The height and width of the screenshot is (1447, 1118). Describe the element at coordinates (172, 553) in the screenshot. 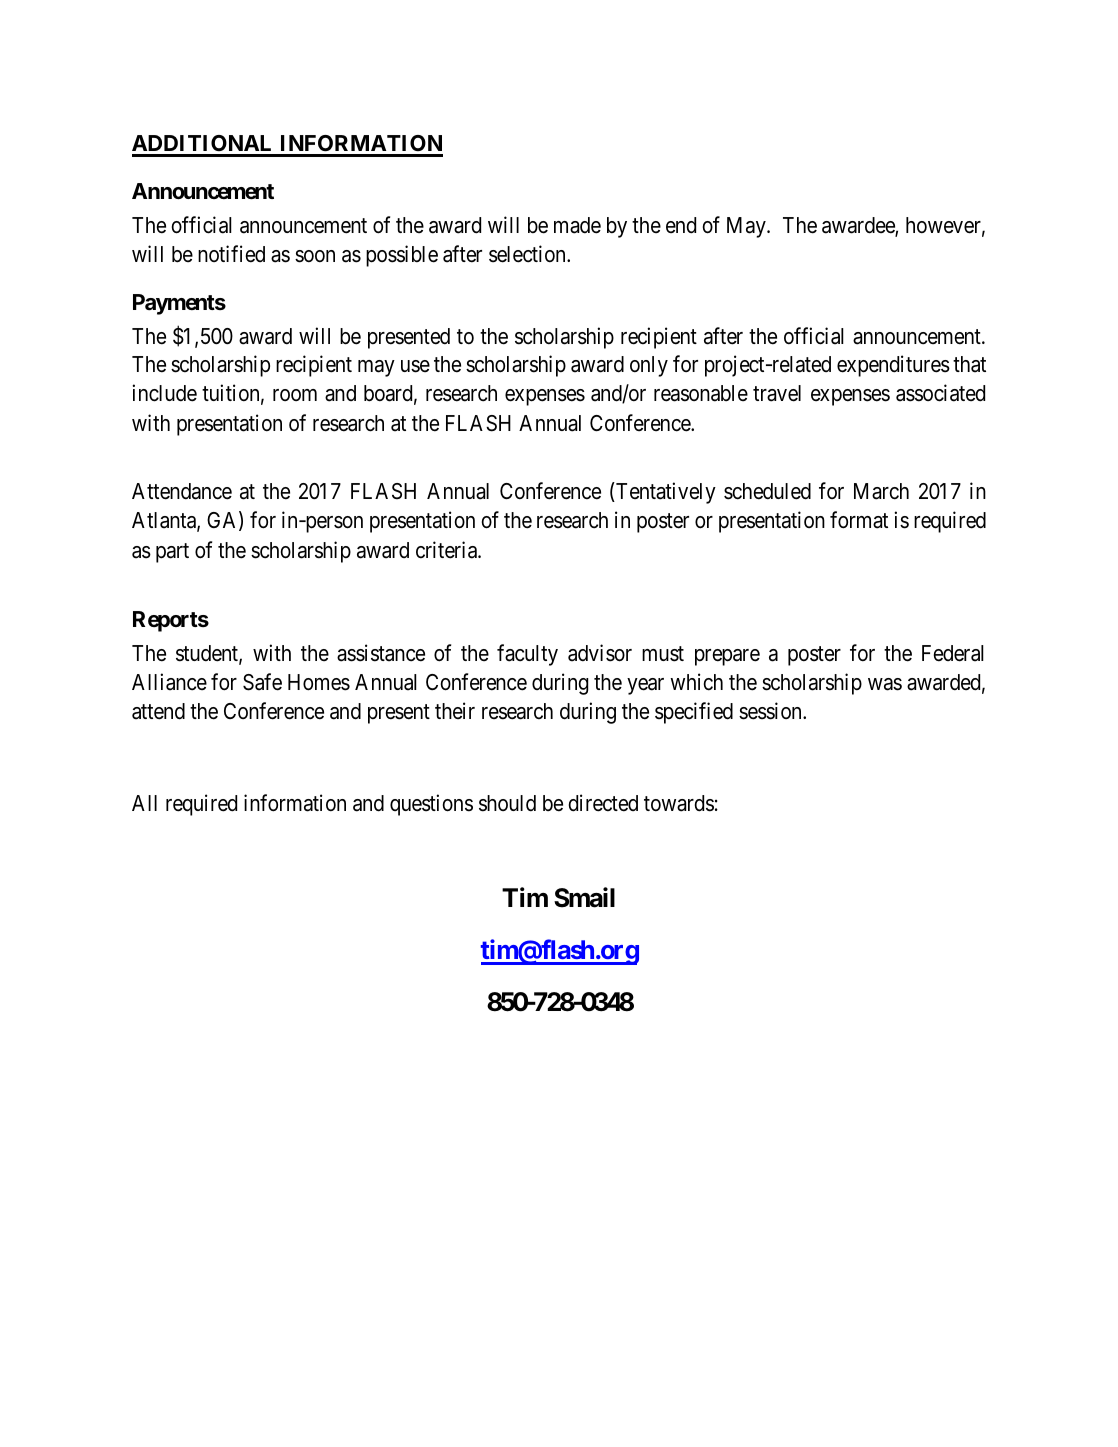

I see `part` at that location.
